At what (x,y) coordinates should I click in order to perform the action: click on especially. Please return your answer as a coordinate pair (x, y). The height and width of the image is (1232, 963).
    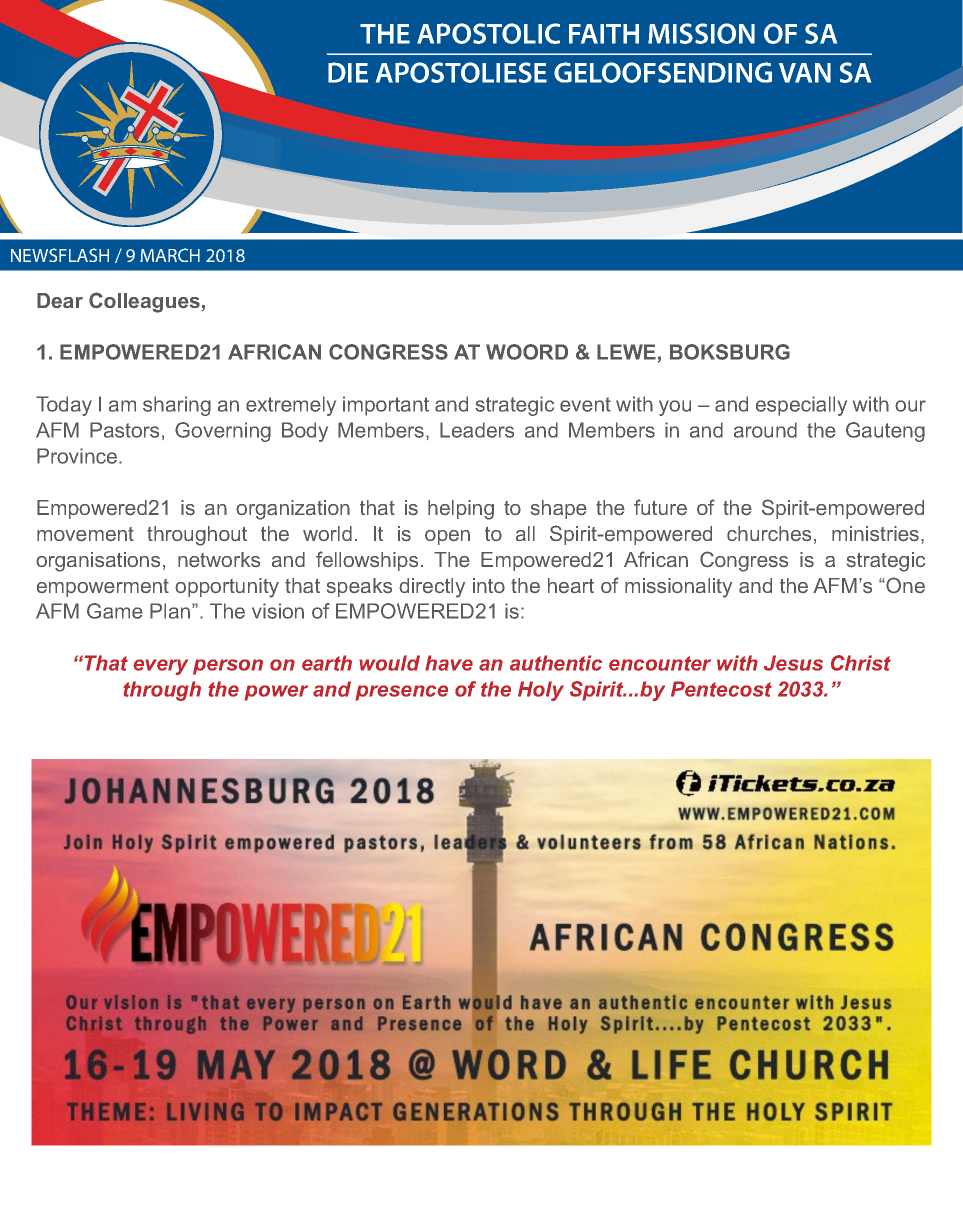
    Looking at the image, I should click on (801, 406).
